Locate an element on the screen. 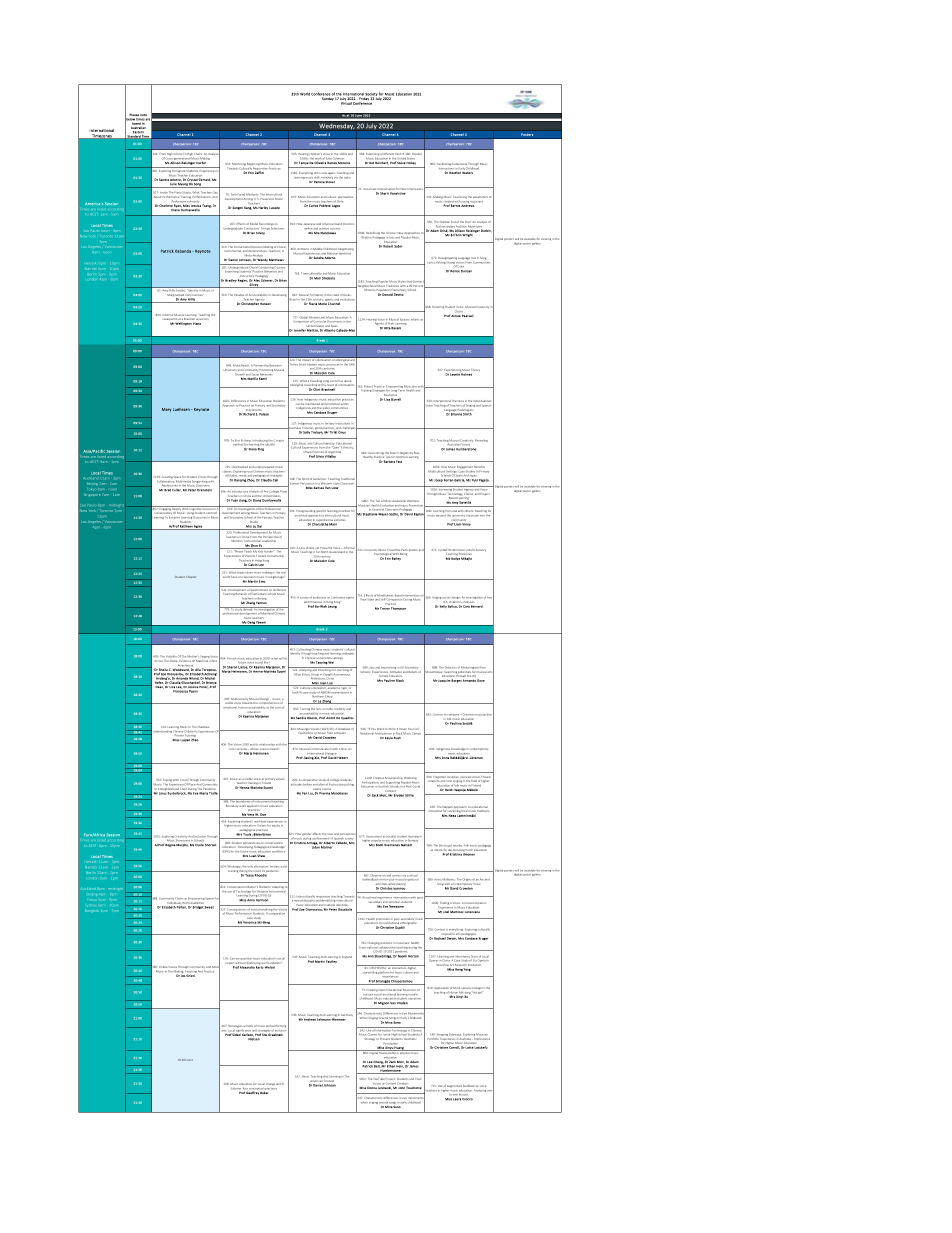  Charlene is located at coordinates (166, 205).
